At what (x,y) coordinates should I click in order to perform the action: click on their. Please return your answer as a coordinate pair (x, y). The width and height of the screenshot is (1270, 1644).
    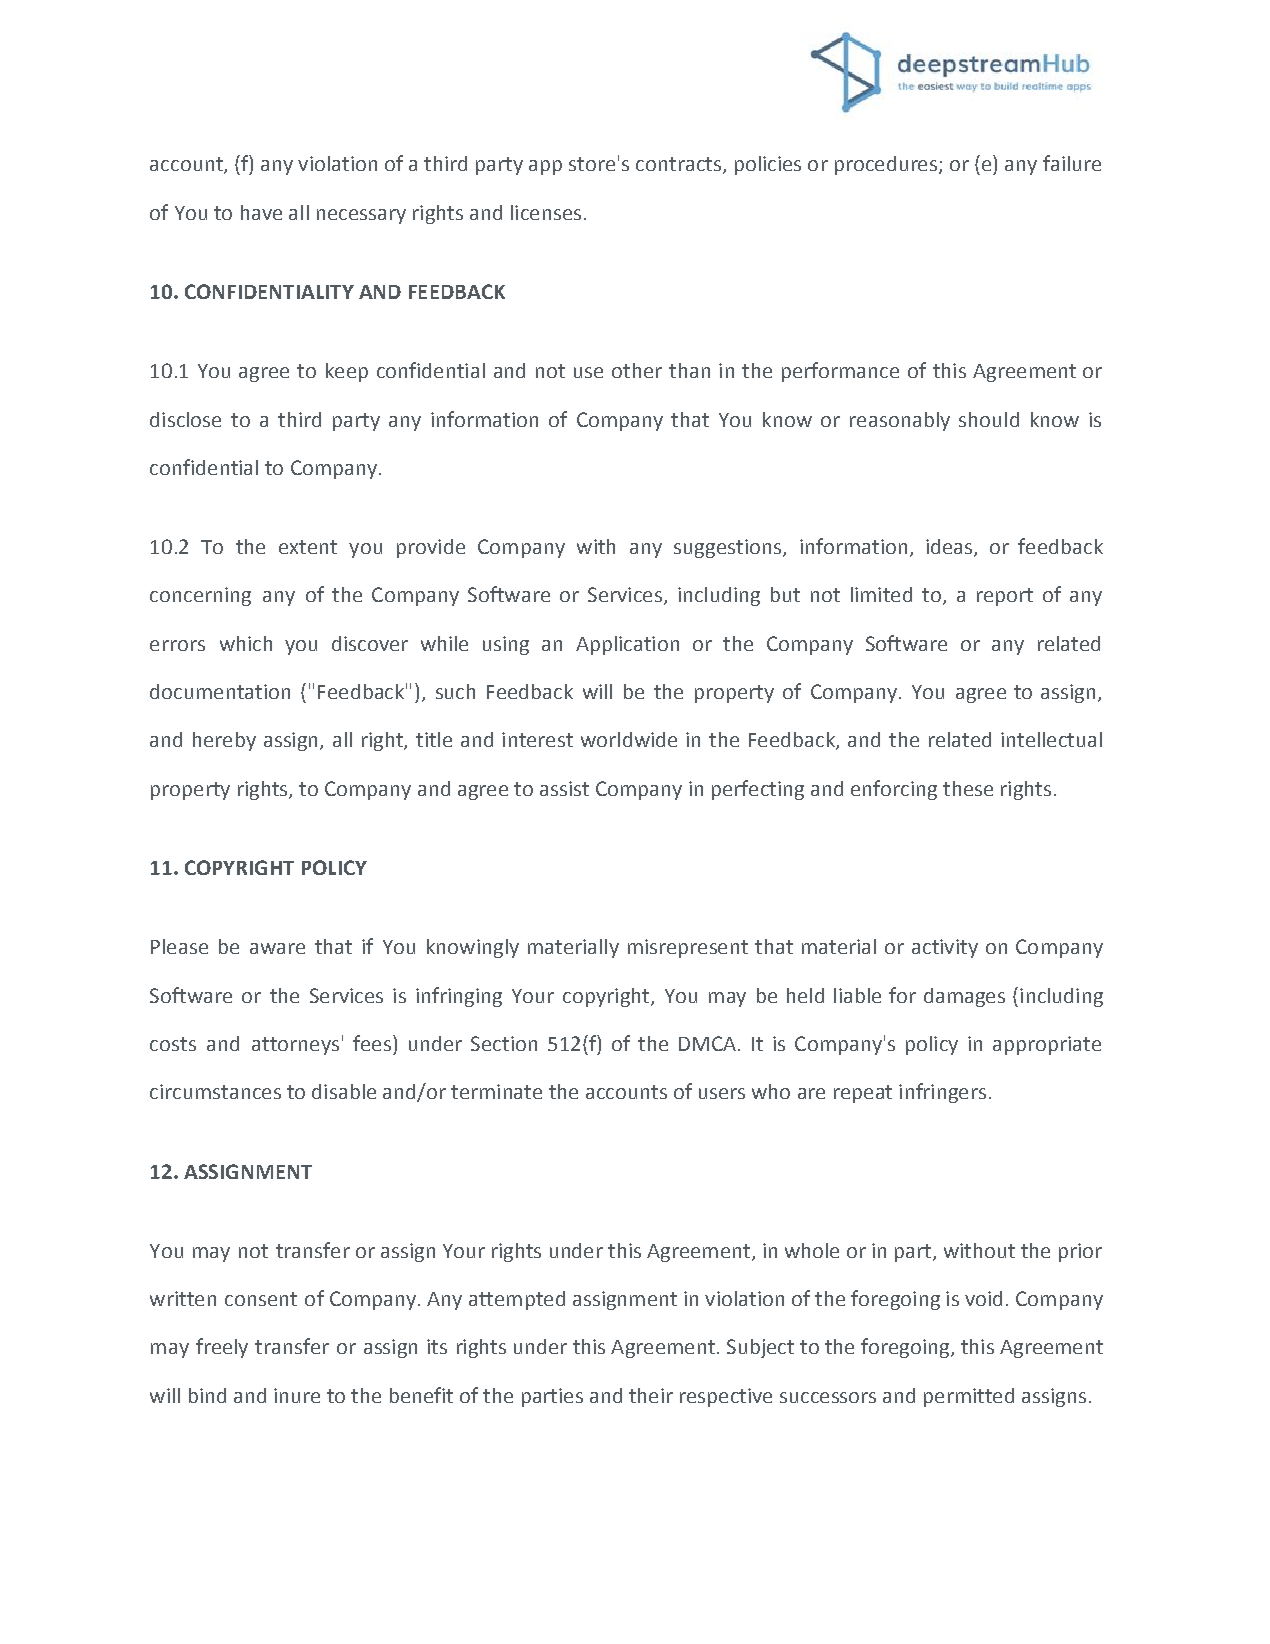
    Looking at the image, I should click on (651, 1395).
